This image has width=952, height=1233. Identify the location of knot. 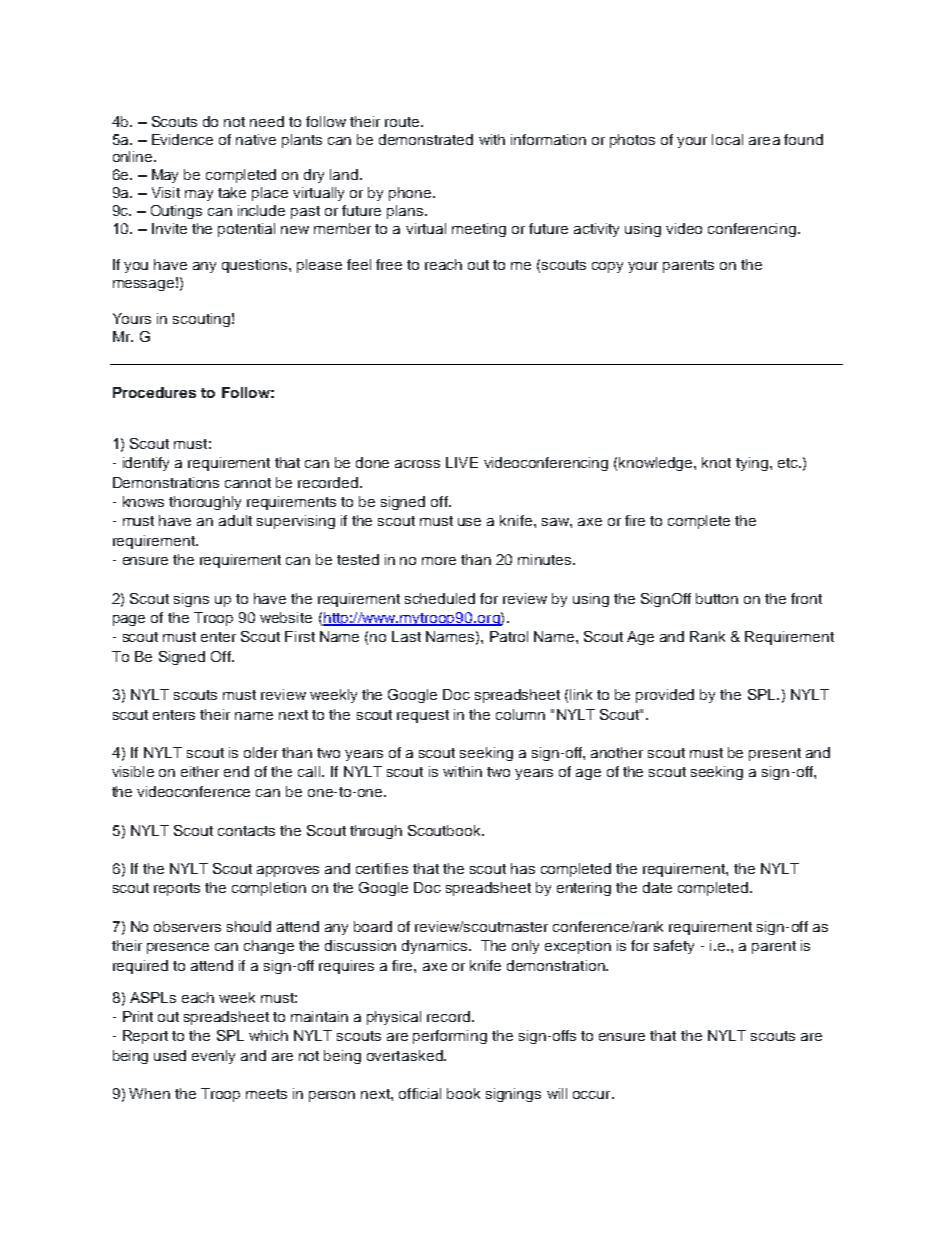
(716, 462).
